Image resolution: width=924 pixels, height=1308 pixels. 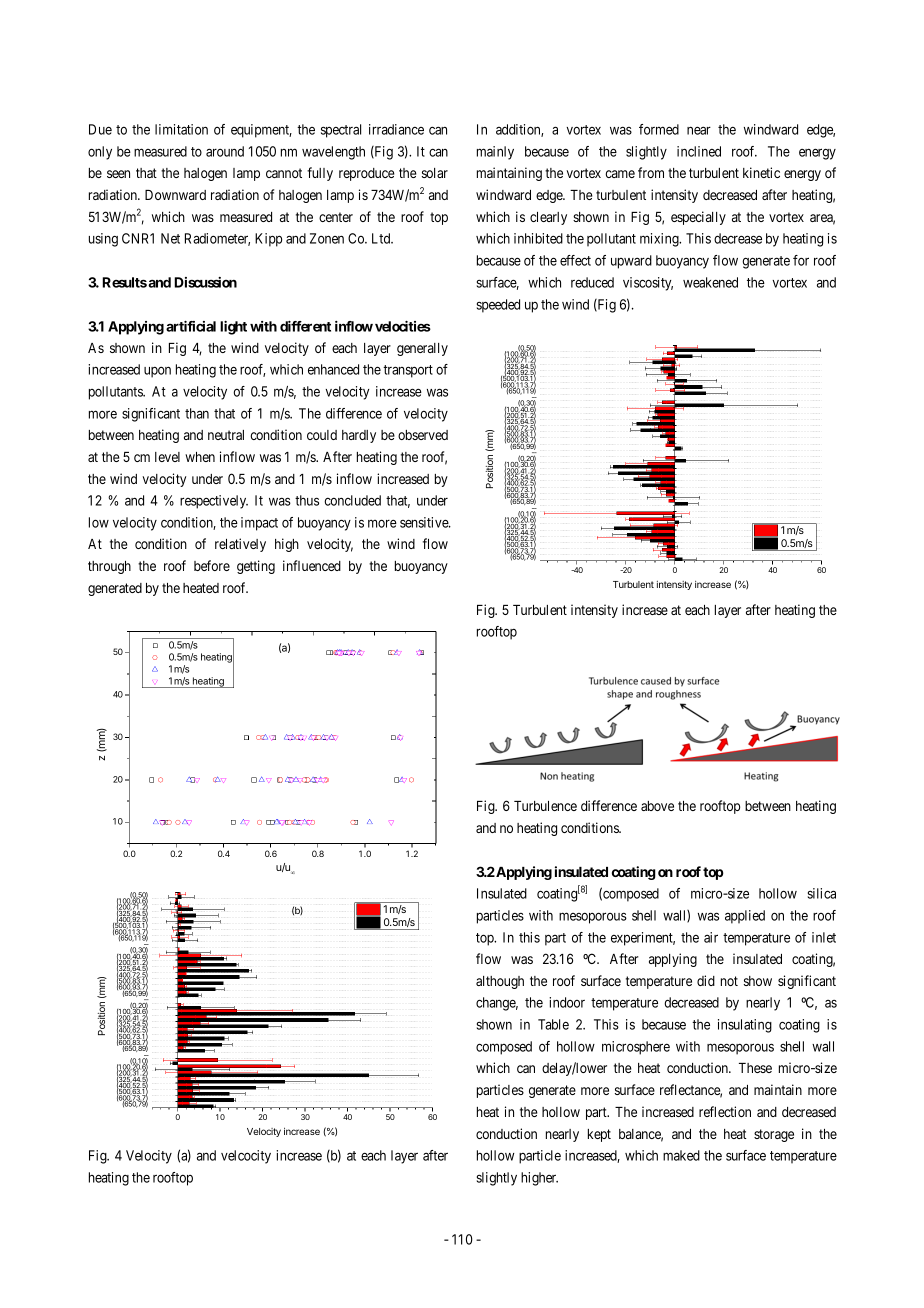 I want to click on before, so click(x=212, y=565).
